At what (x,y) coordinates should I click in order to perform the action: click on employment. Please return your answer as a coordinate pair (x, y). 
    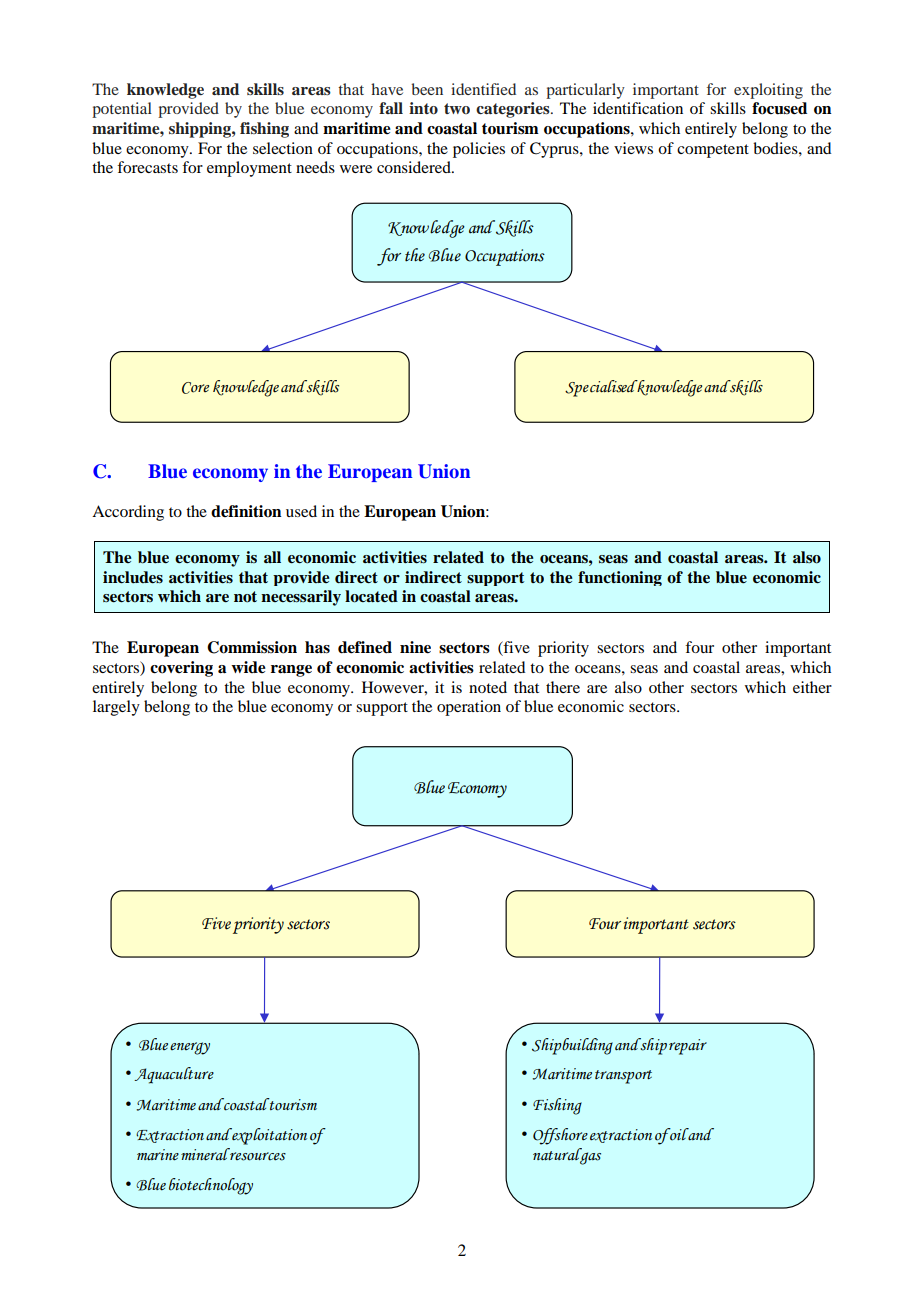
    Looking at the image, I should click on (249, 169).
